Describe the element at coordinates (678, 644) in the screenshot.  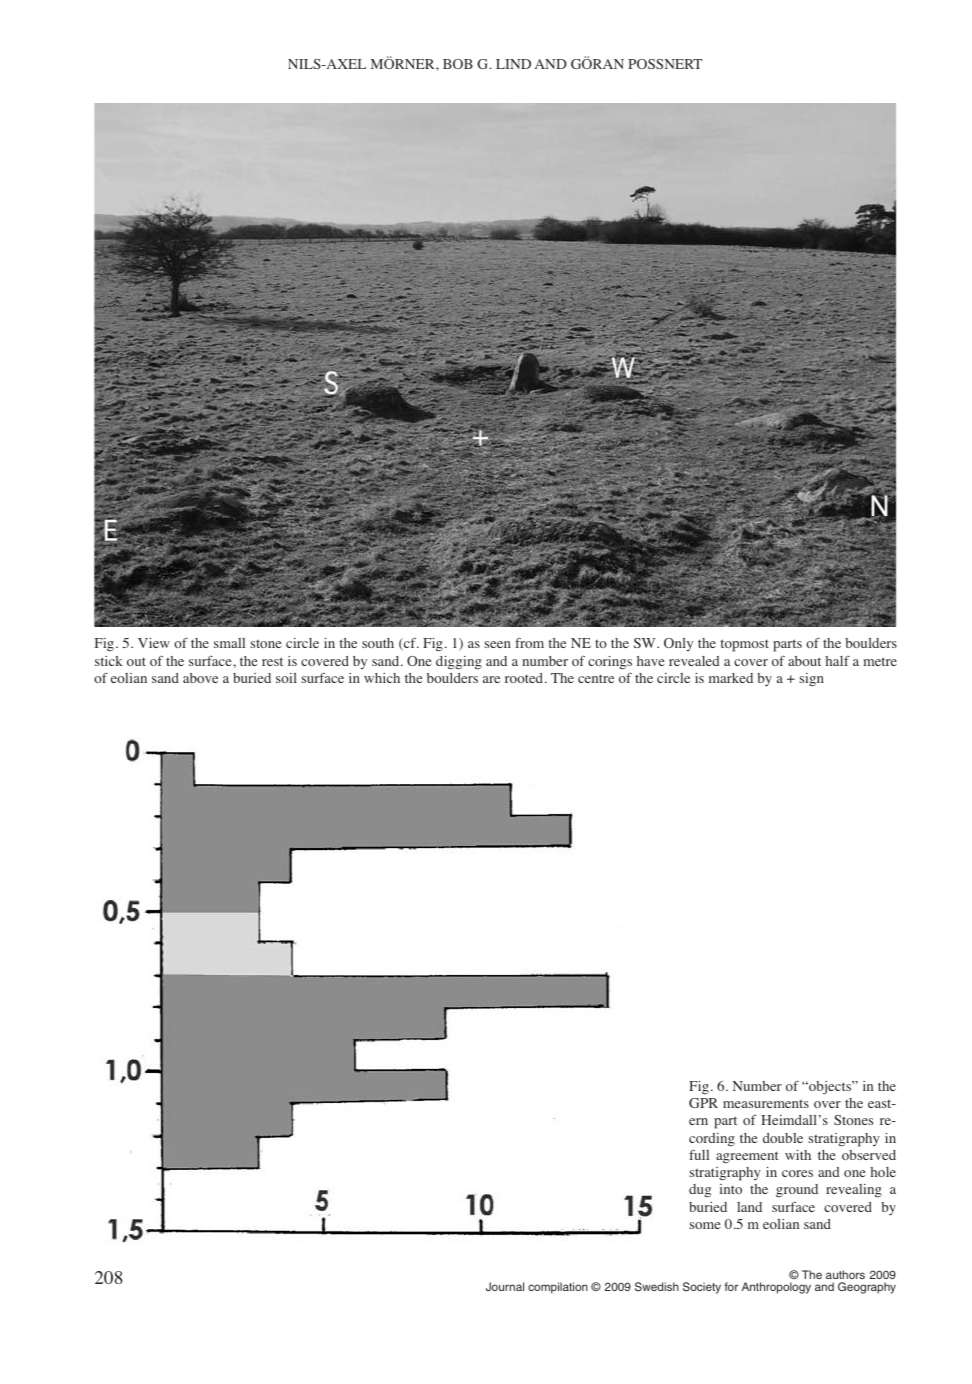
I see `Only` at that location.
